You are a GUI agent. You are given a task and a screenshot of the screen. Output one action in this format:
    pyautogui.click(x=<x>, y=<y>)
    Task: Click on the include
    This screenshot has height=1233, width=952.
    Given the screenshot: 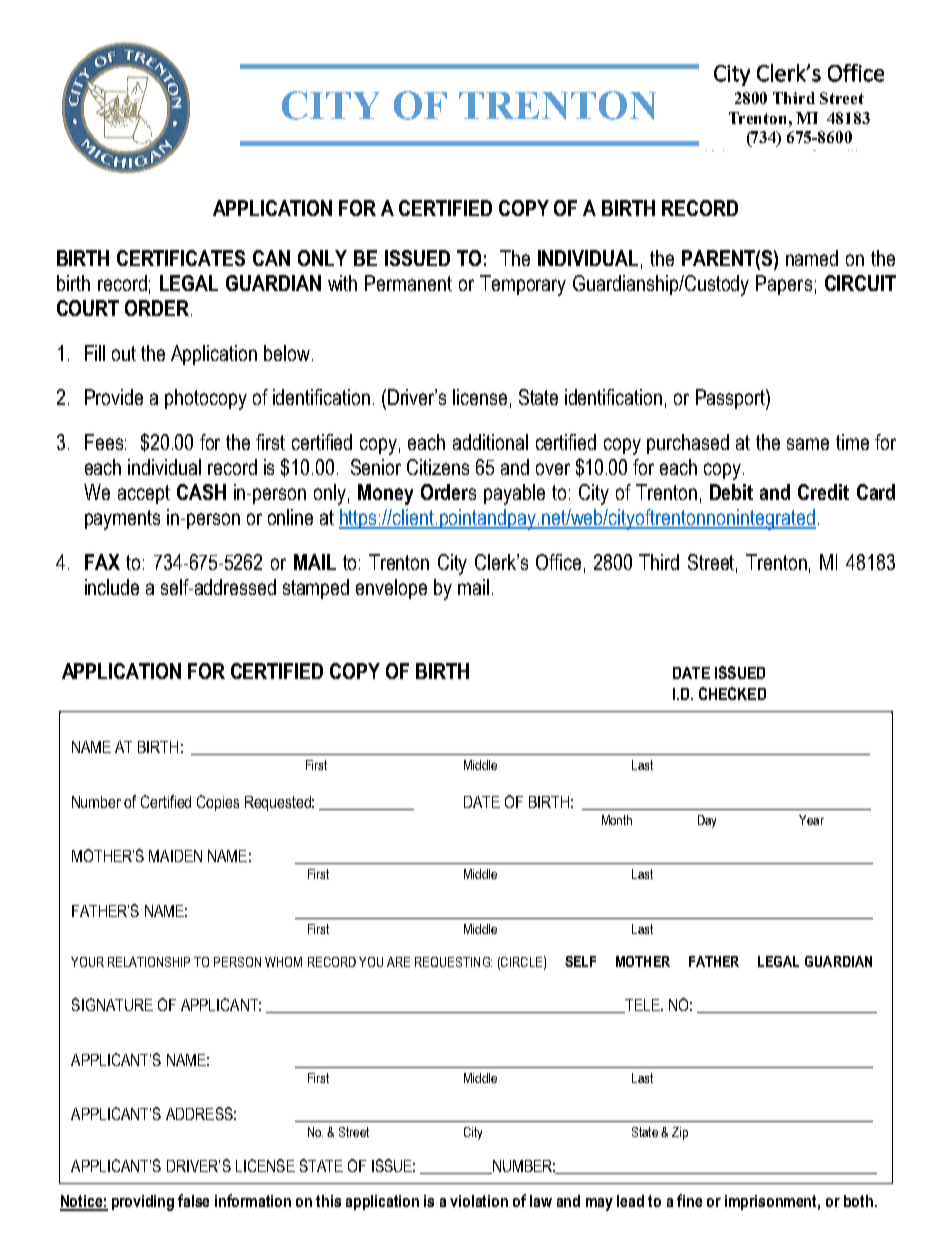 What is the action you would take?
    pyautogui.click(x=112, y=587)
